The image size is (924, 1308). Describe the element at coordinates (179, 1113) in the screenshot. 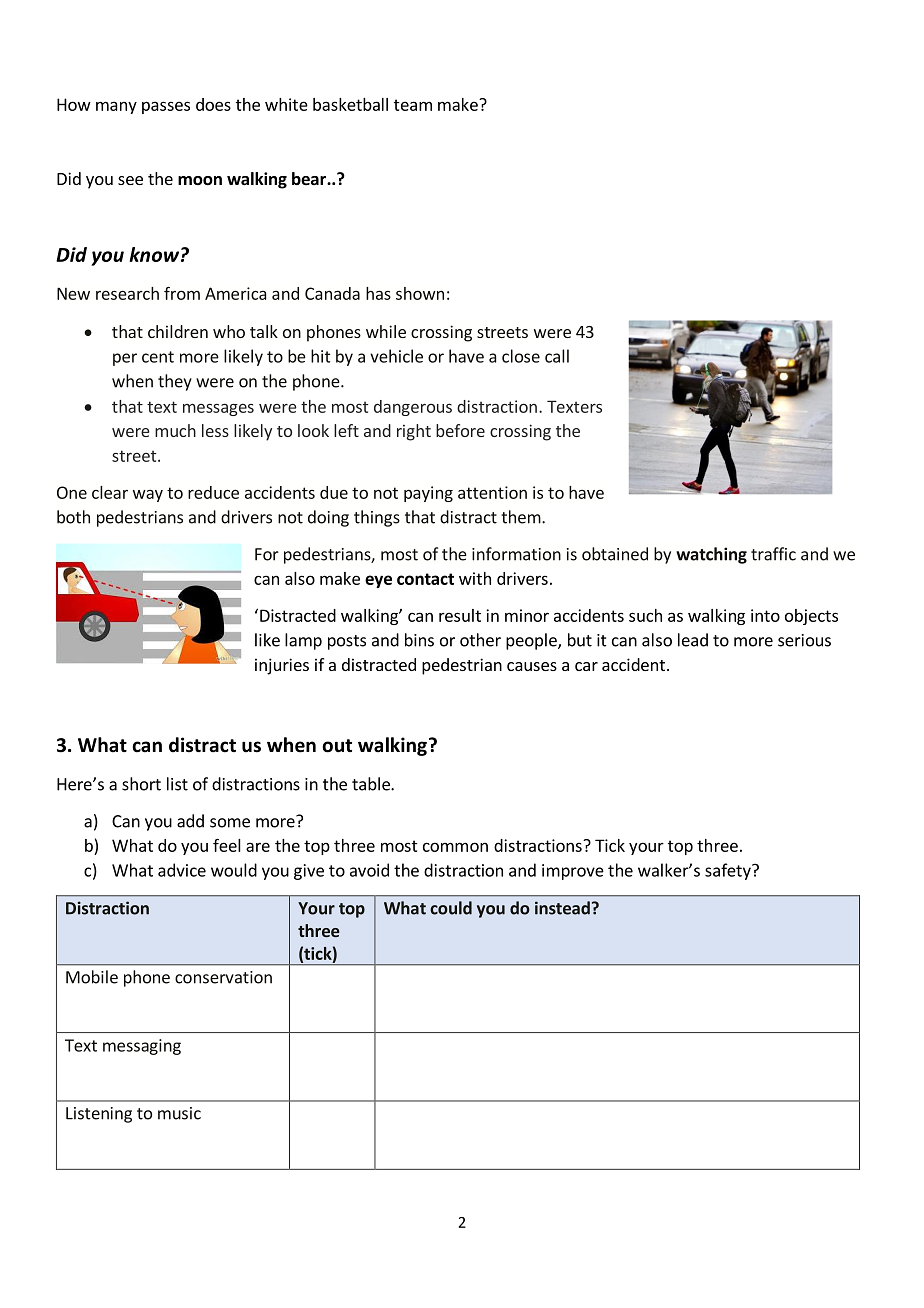

I see `music` at that location.
